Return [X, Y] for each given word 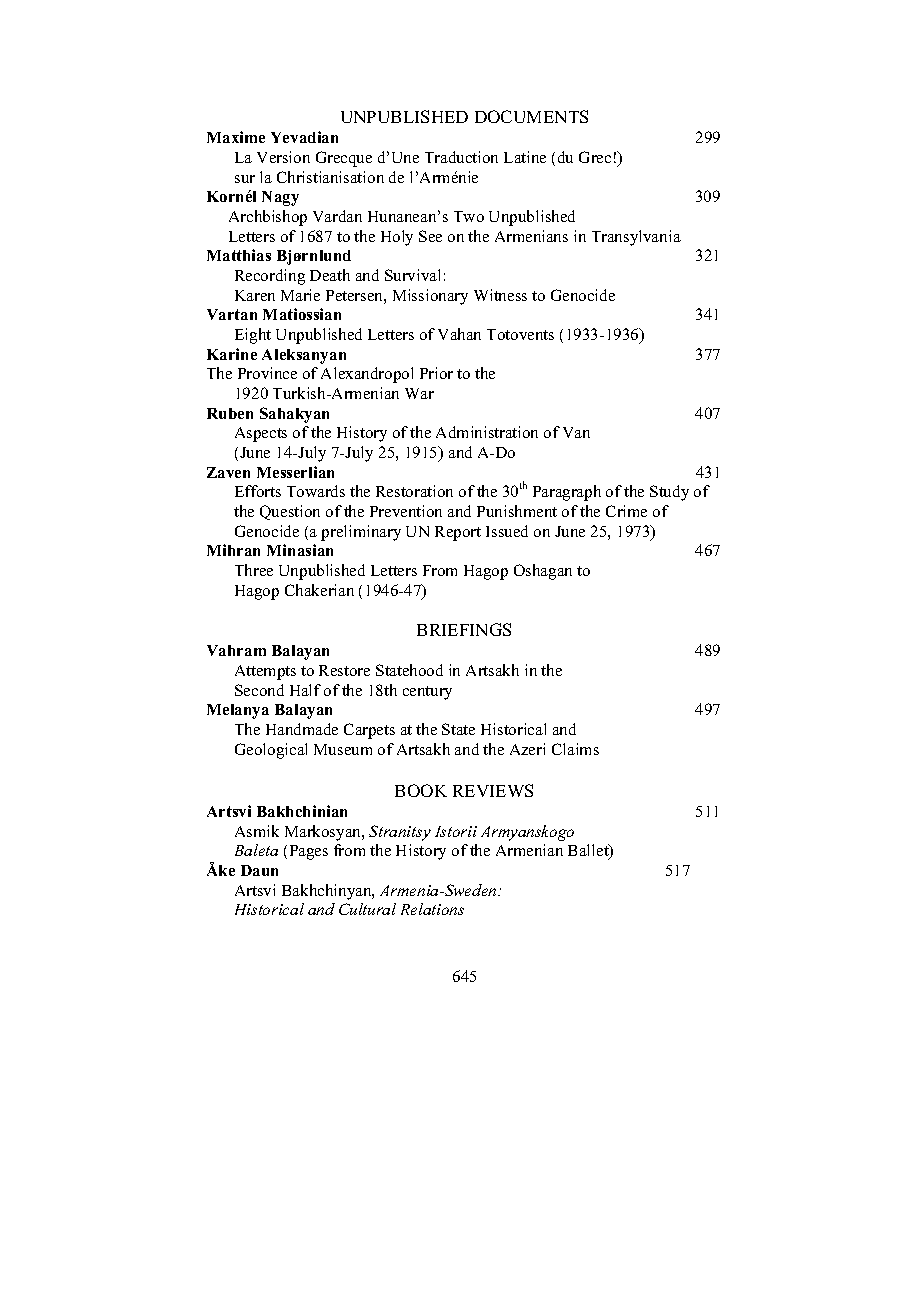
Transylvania [636, 238]
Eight [253, 336]
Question [290, 512]
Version [283, 157]
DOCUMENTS [531, 116]
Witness [500, 295]
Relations [432, 909]
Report [458, 533]
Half [305, 690]
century [427, 693]
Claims [575, 749]
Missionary [430, 297]
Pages [309, 852]
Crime [626, 511]
